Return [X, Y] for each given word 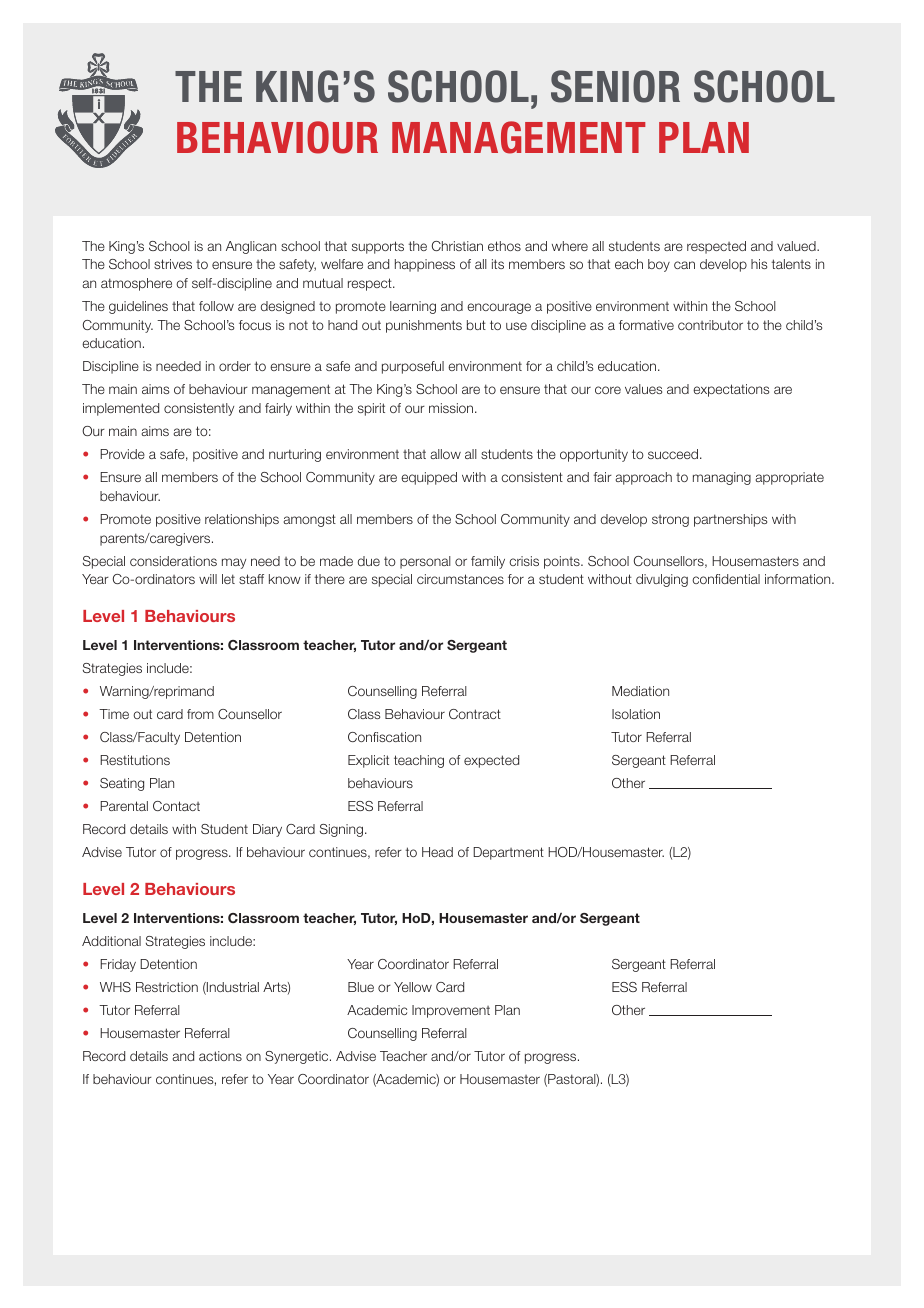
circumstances [460, 579]
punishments [424, 326]
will [208, 579]
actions [220, 1056]
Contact [176, 806]
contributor [710, 325]
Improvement [451, 1011]
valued [797, 246]
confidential [726, 579]
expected [491, 761]
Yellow [413, 987]
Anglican [251, 247]
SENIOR [615, 86]
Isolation [636, 714]
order [235, 366]
